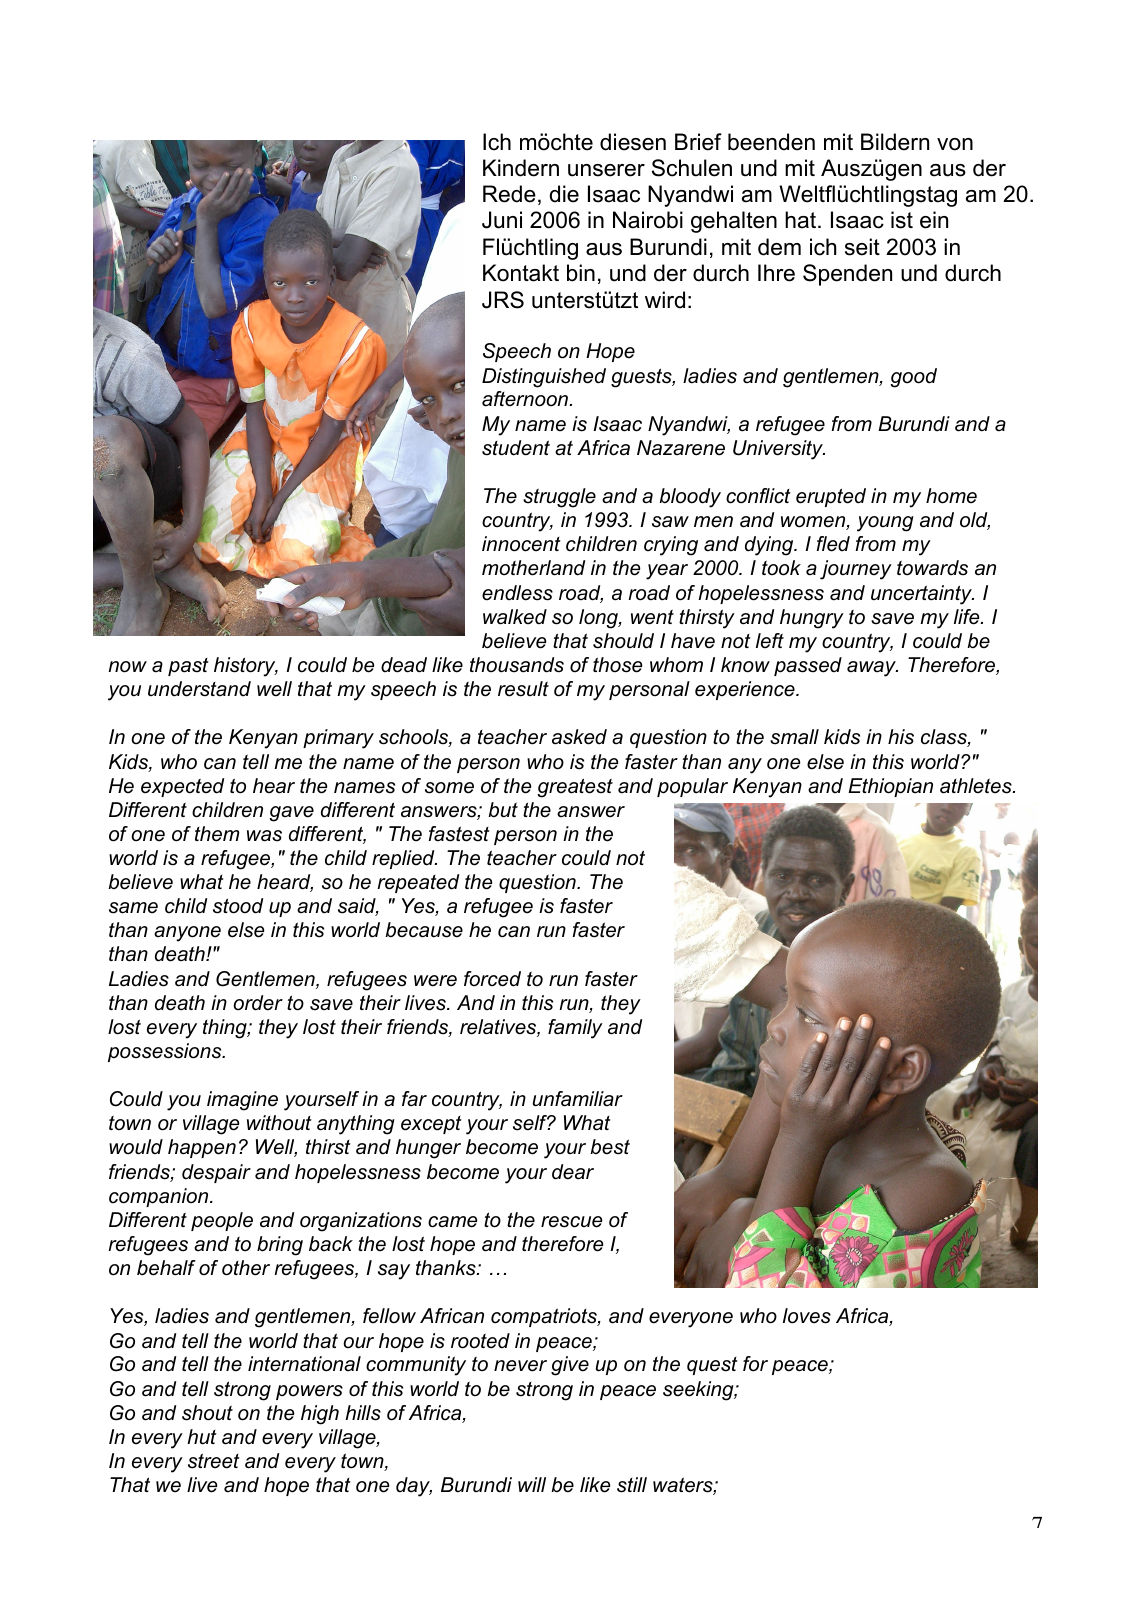 This page has width=1135, height=1606. Describe the element at coordinates (575, 788) in the page. I see `greatest` at that location.
